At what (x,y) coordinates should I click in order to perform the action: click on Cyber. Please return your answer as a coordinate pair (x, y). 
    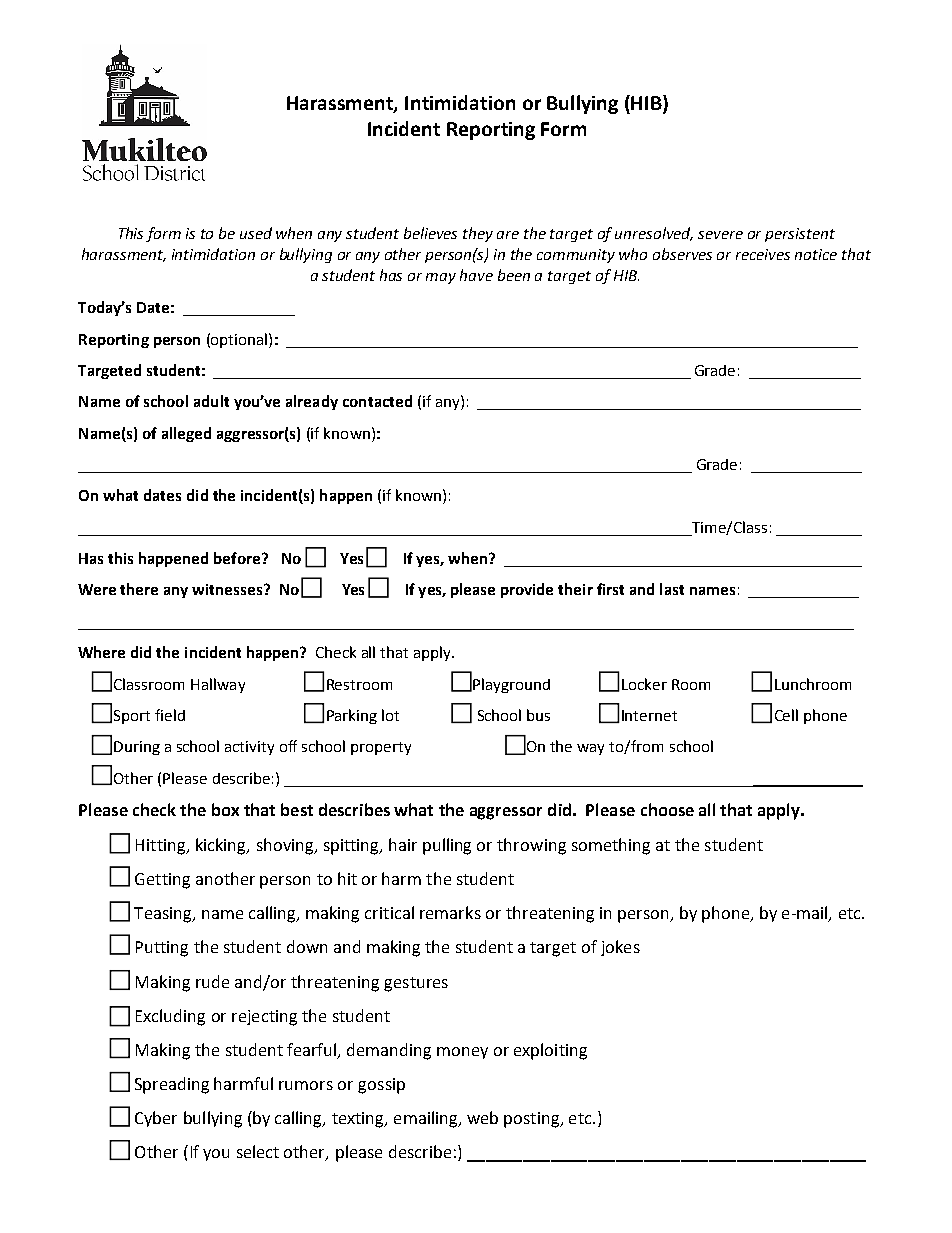
    Looking at the image, I should click on (156, 1119).
